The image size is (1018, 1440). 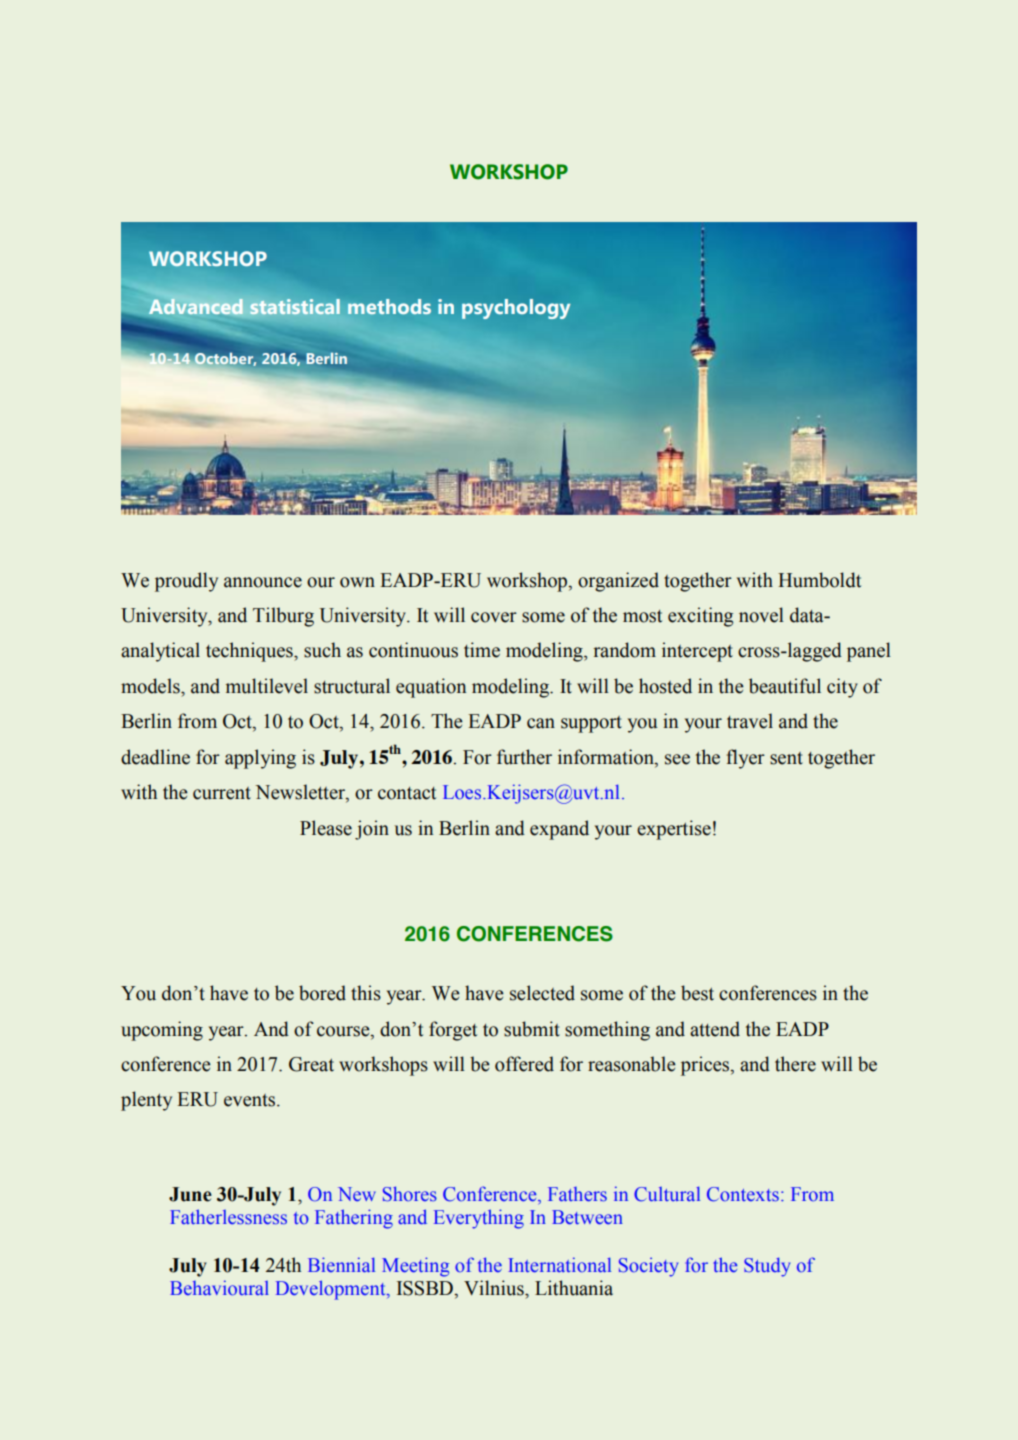 What do you see at coordinates (222, 793) in the image?
I see `current` at bounding box center [222, 793].
